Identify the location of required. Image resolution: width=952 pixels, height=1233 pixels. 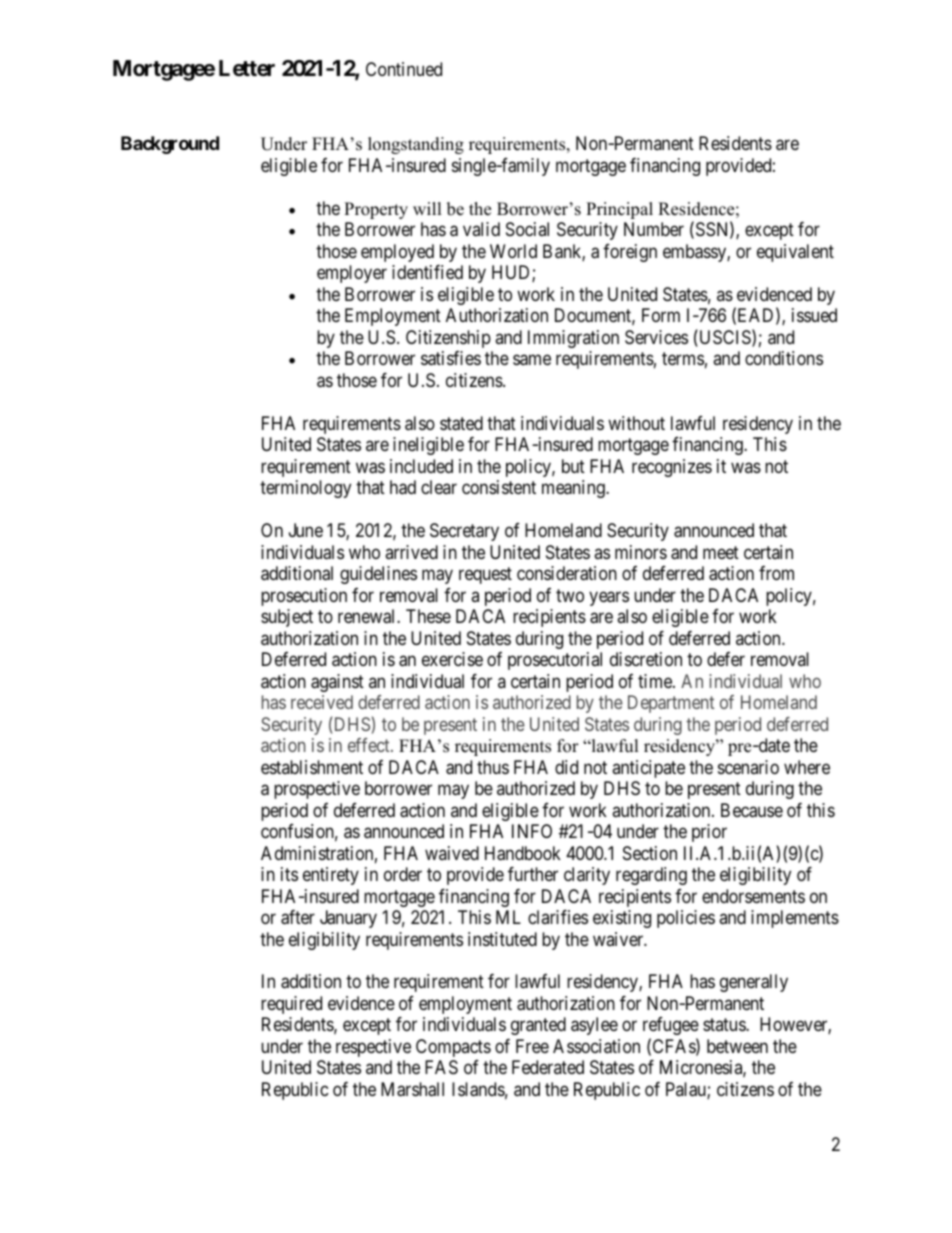
(291, 1005).
